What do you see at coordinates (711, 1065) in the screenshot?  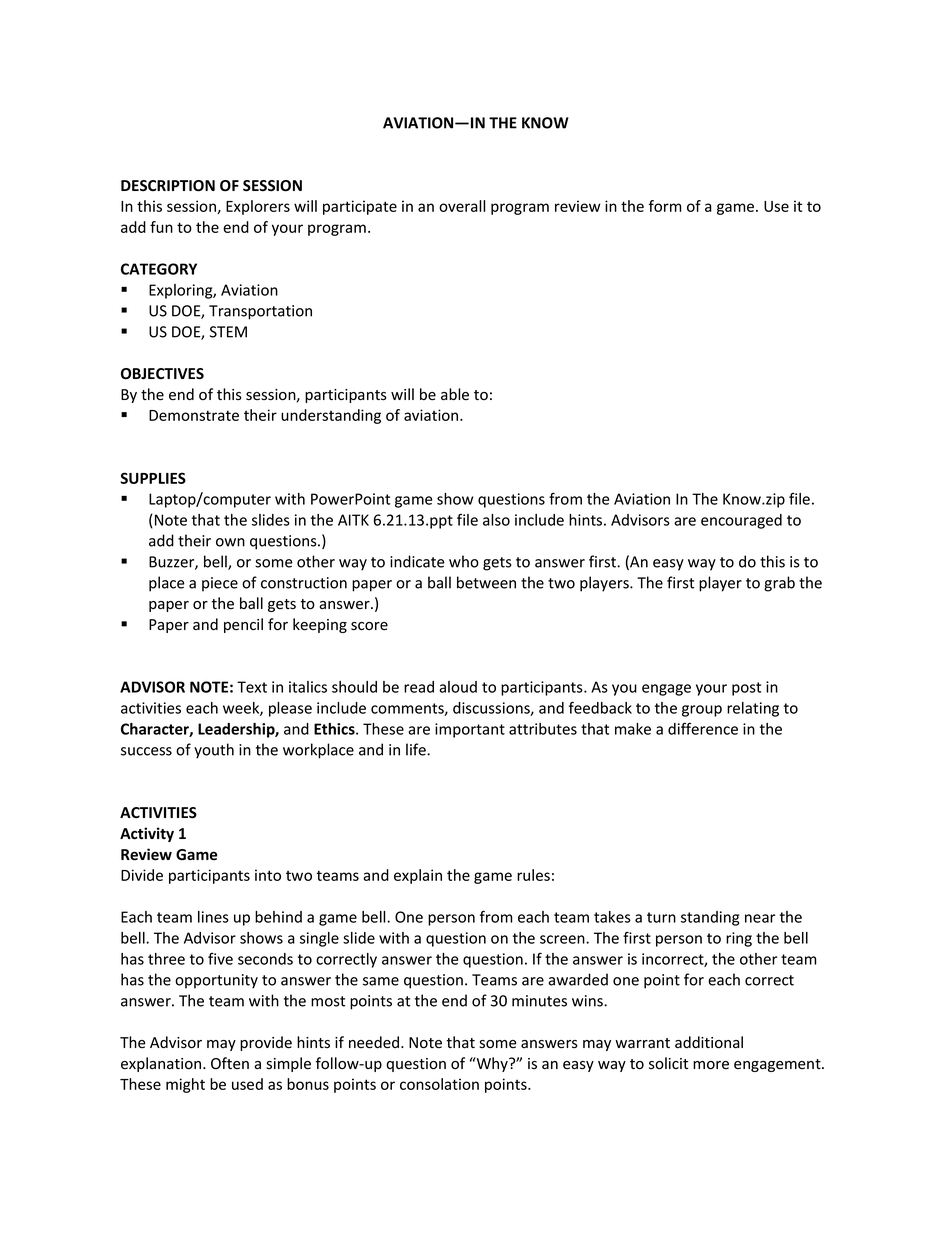 I see `more` at bounding box center [711, 1065].
